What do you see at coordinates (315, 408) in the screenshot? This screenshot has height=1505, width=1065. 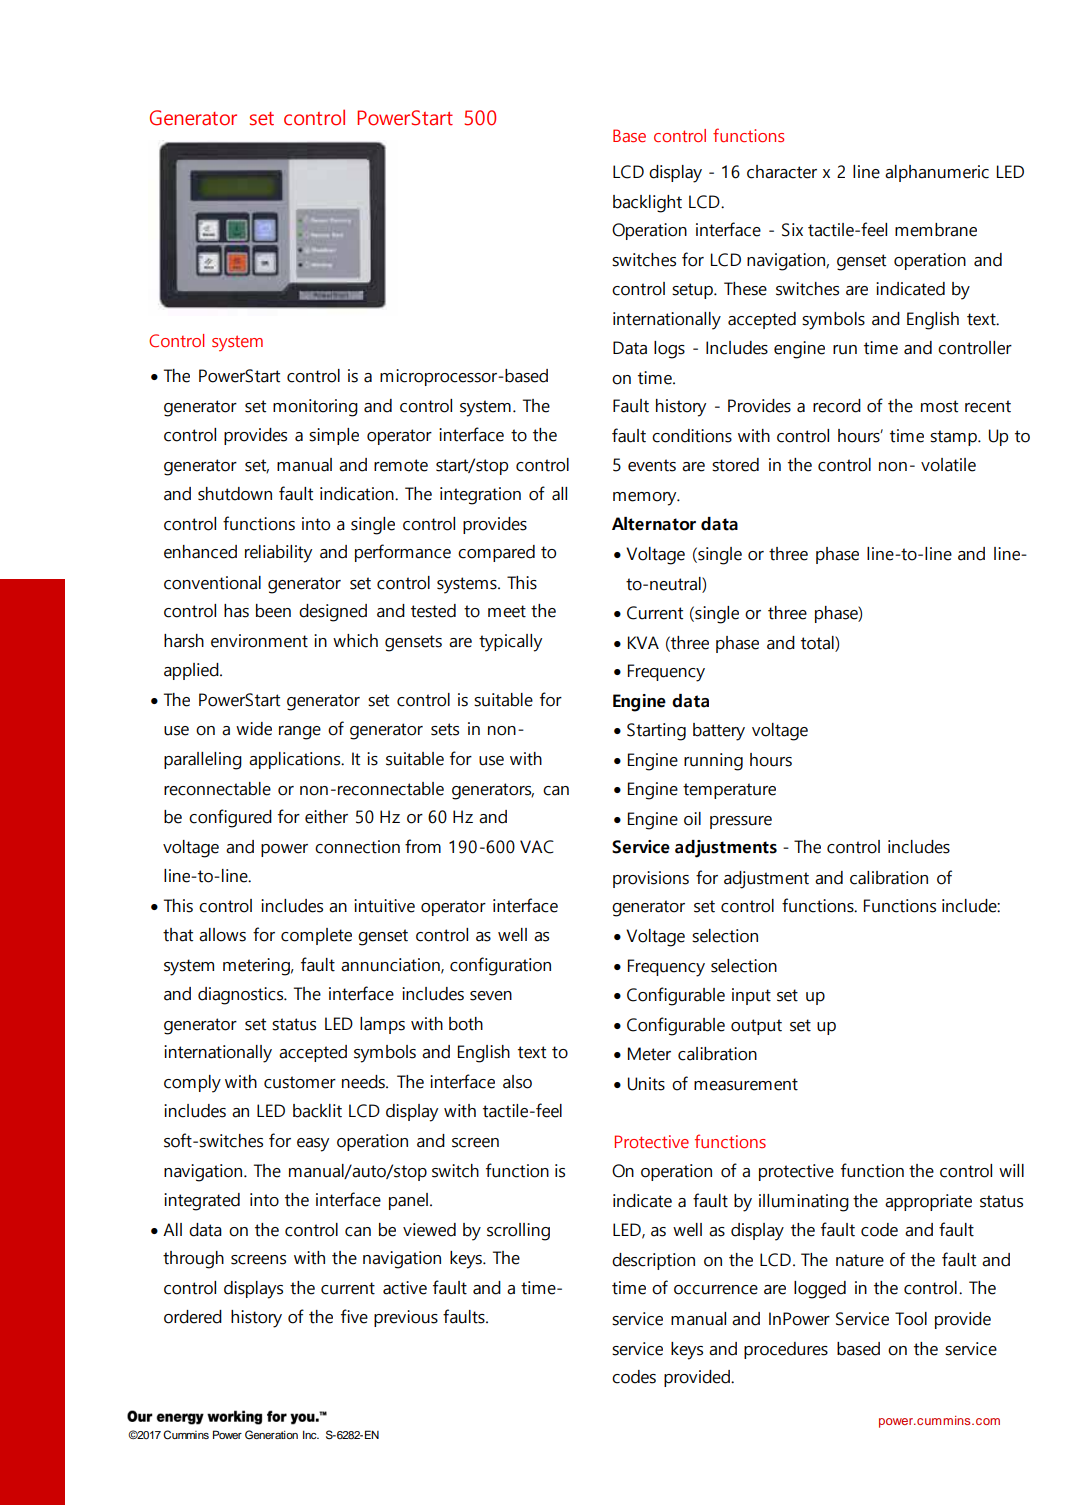 I see `monitoring` at bounding box center [315, 408].
